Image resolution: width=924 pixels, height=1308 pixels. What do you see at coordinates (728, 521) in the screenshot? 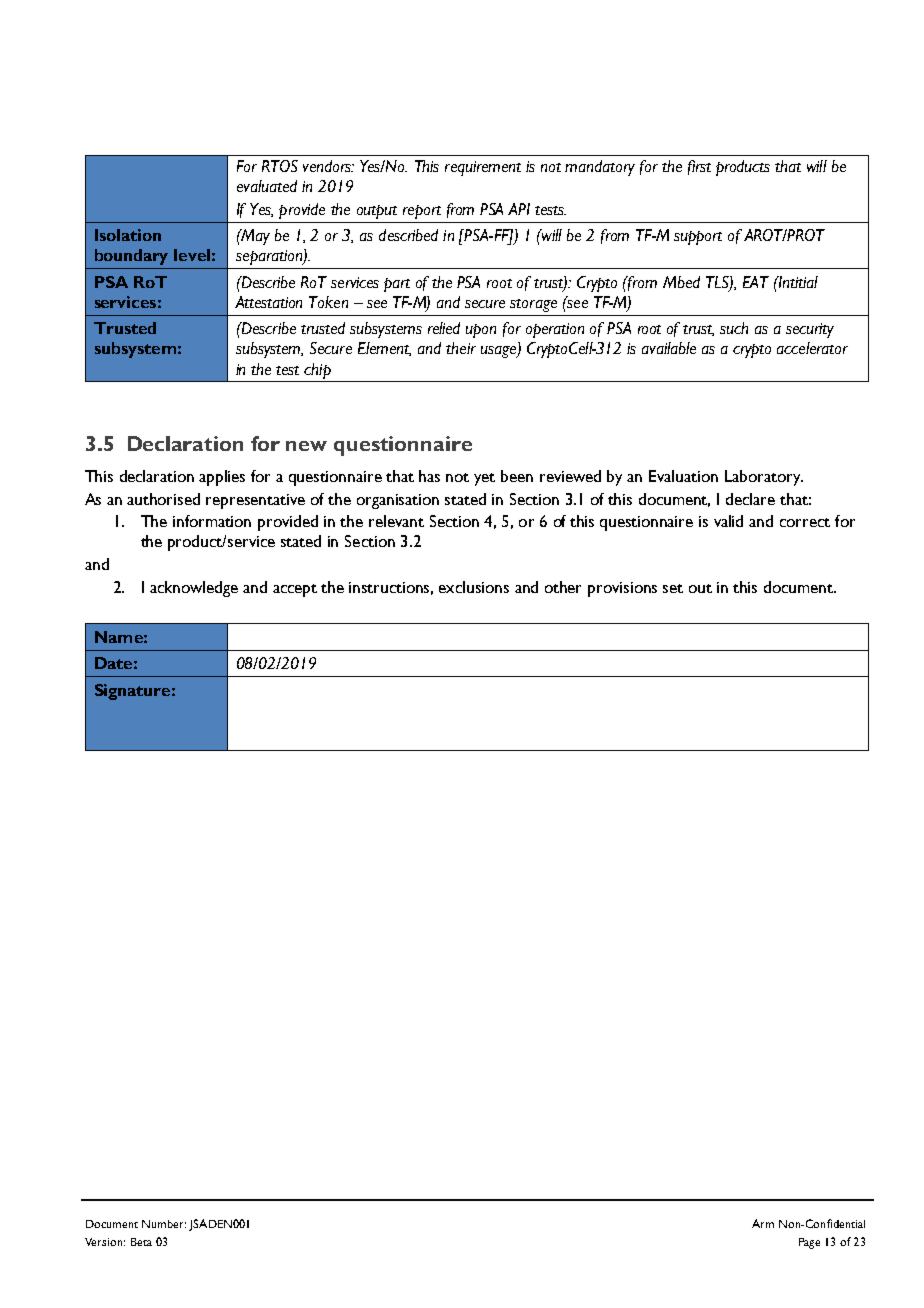
I see `valid` at bounding box center [728, 521].
